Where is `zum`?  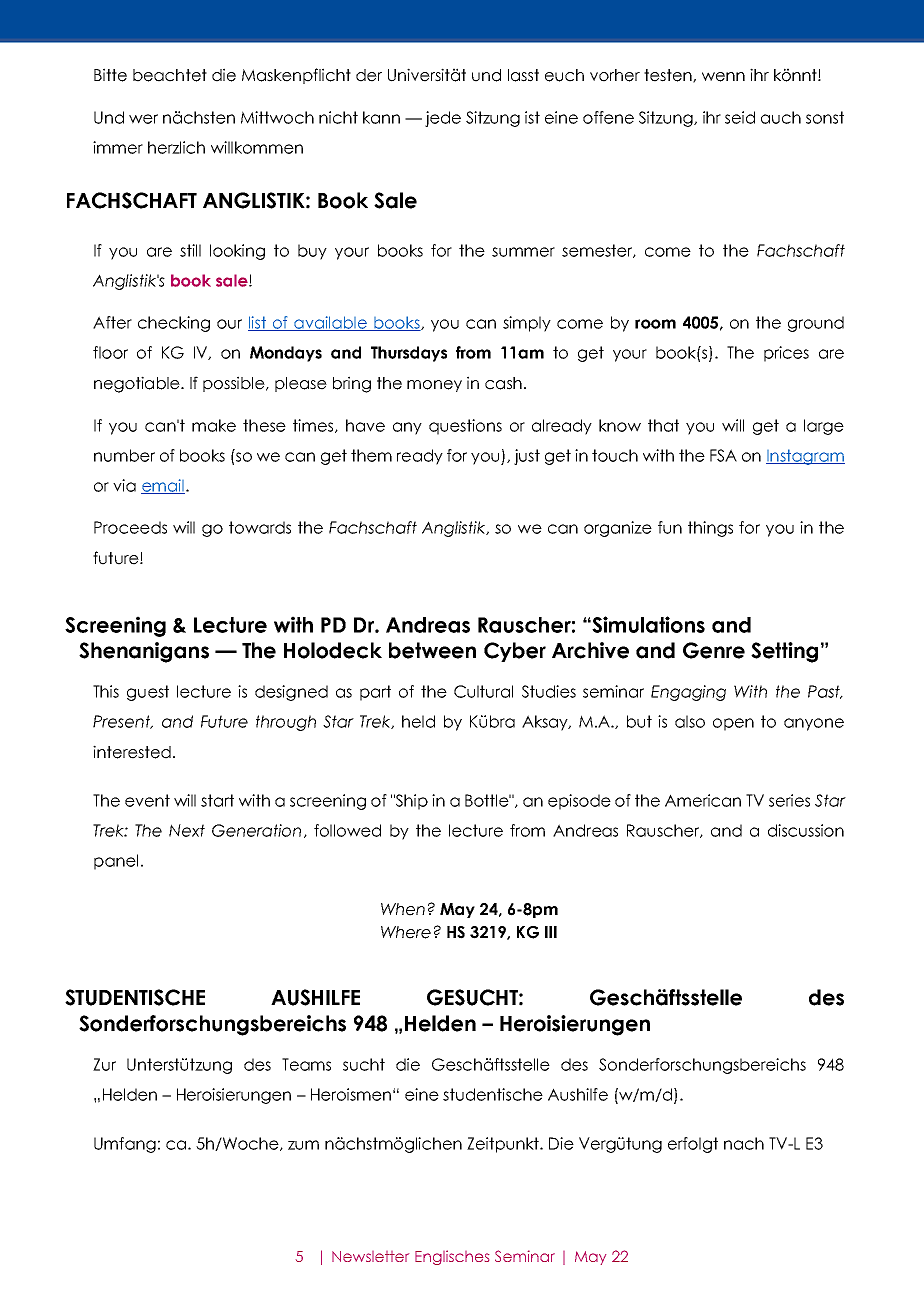 zum is located at coordinates (303, 1145).
